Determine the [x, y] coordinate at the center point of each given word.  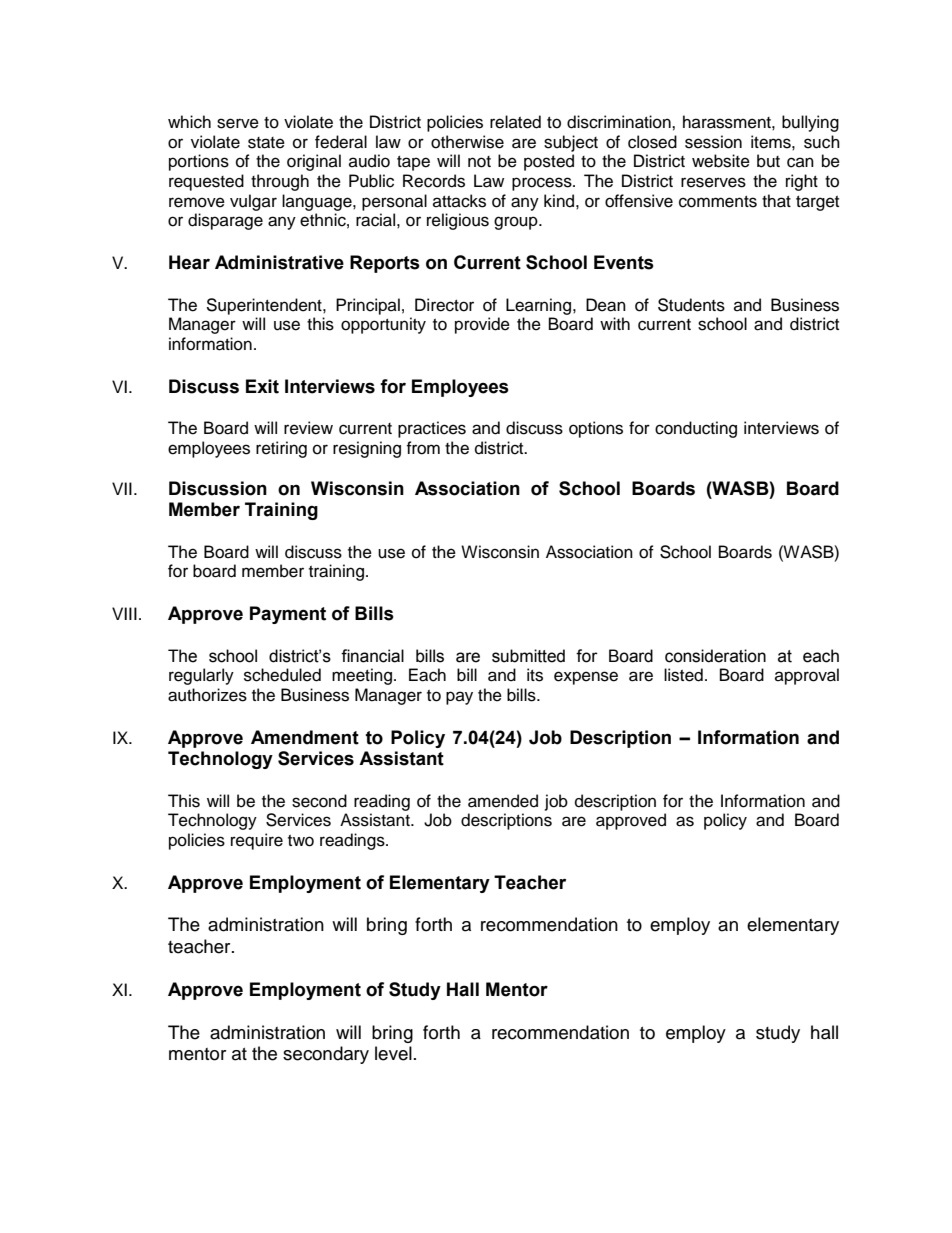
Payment [288, 615]
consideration [715, 656]
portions [199, 162]
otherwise [467, 142]
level [393, 1053]
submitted [528, 656]
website [721, 161]
